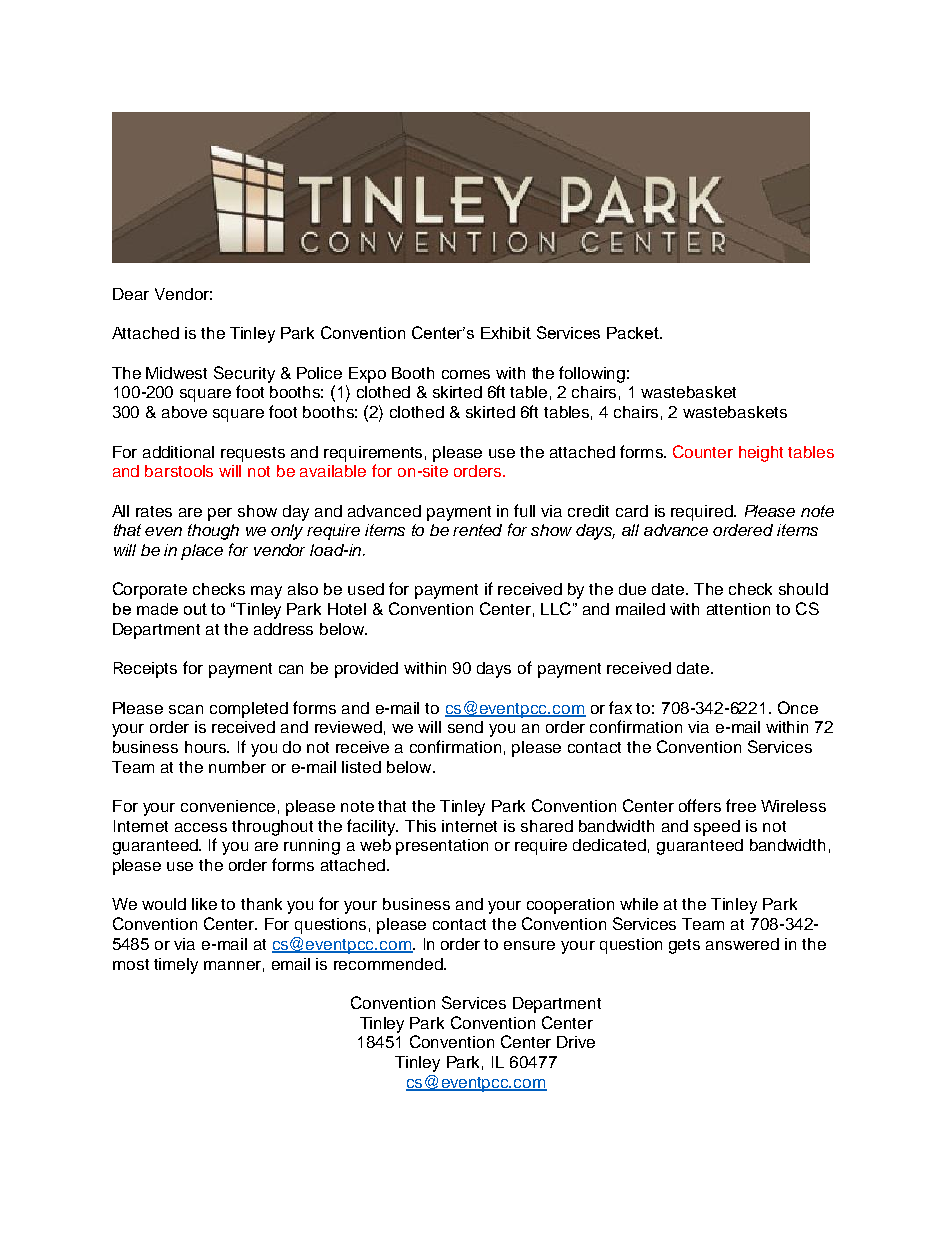 This page has width=952, height=1233. I want to click on Receipts, so click(145, 670).
